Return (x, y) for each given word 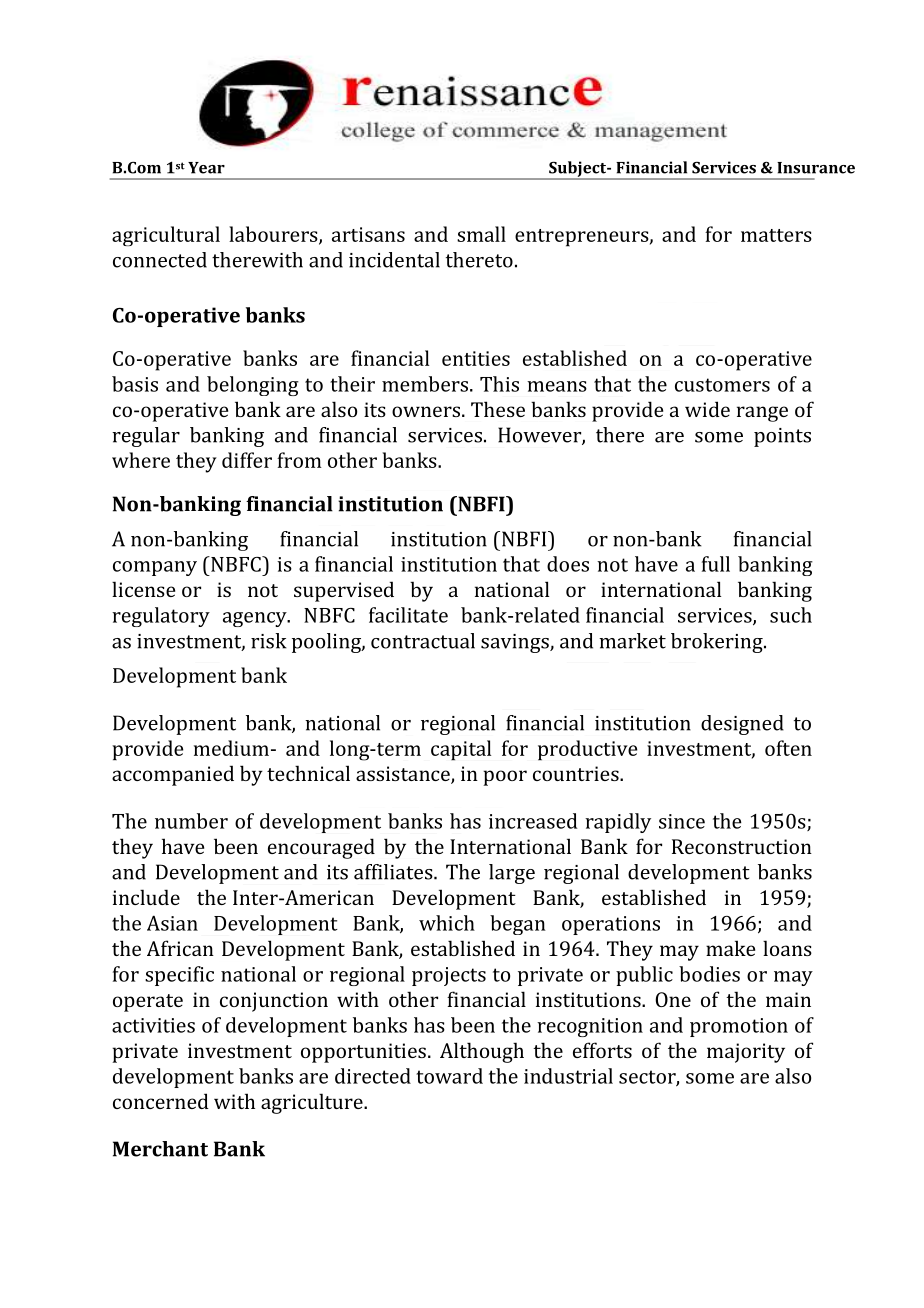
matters (776, 235)
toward (449, 1076)
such (791, 615)
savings (516, 643)
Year (206, 168)
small (481, 234)
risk (269, 641)
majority (746, 1053)
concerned (161, 1101)
